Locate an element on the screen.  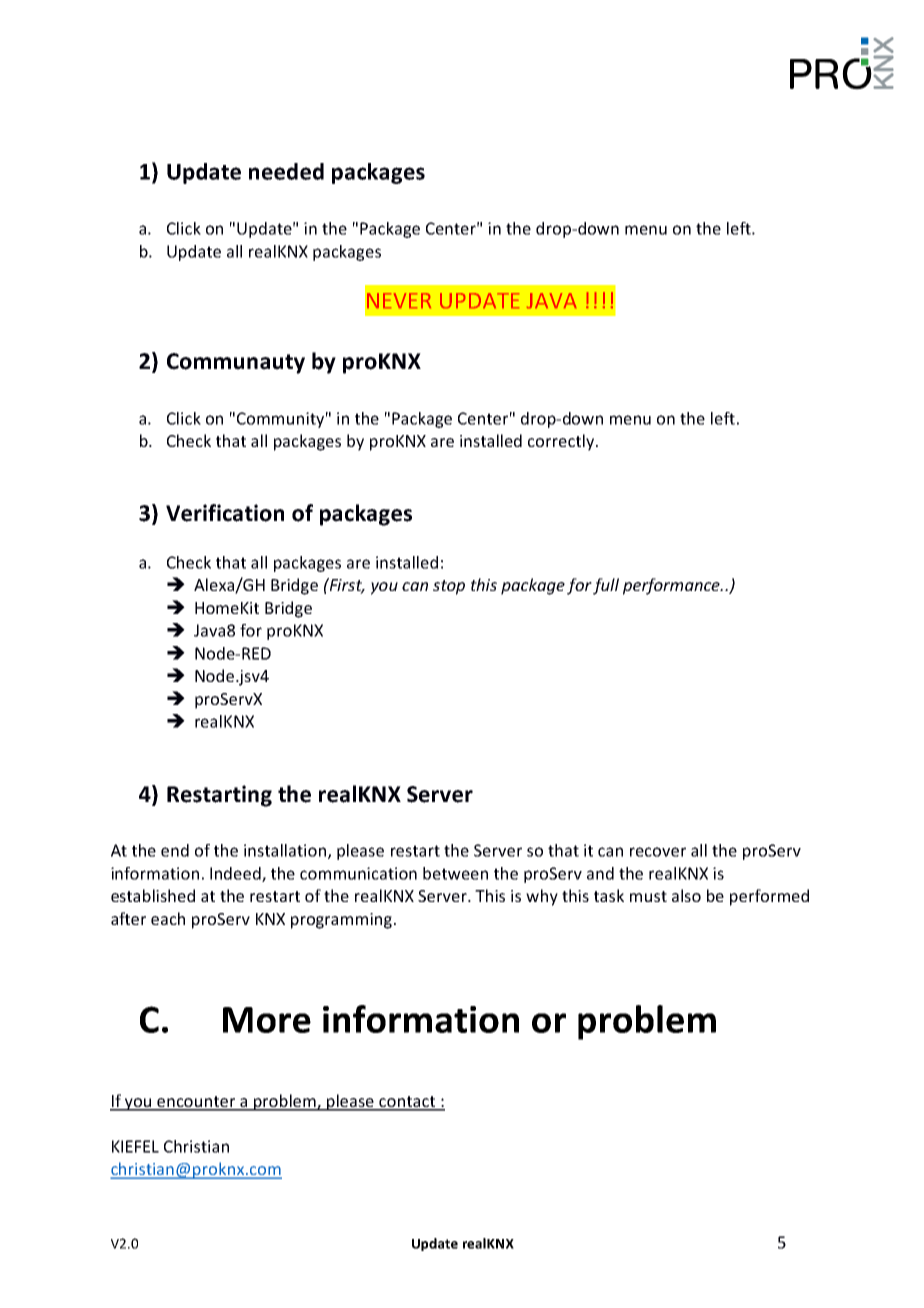
needed is located at coordinates (286, 171).
